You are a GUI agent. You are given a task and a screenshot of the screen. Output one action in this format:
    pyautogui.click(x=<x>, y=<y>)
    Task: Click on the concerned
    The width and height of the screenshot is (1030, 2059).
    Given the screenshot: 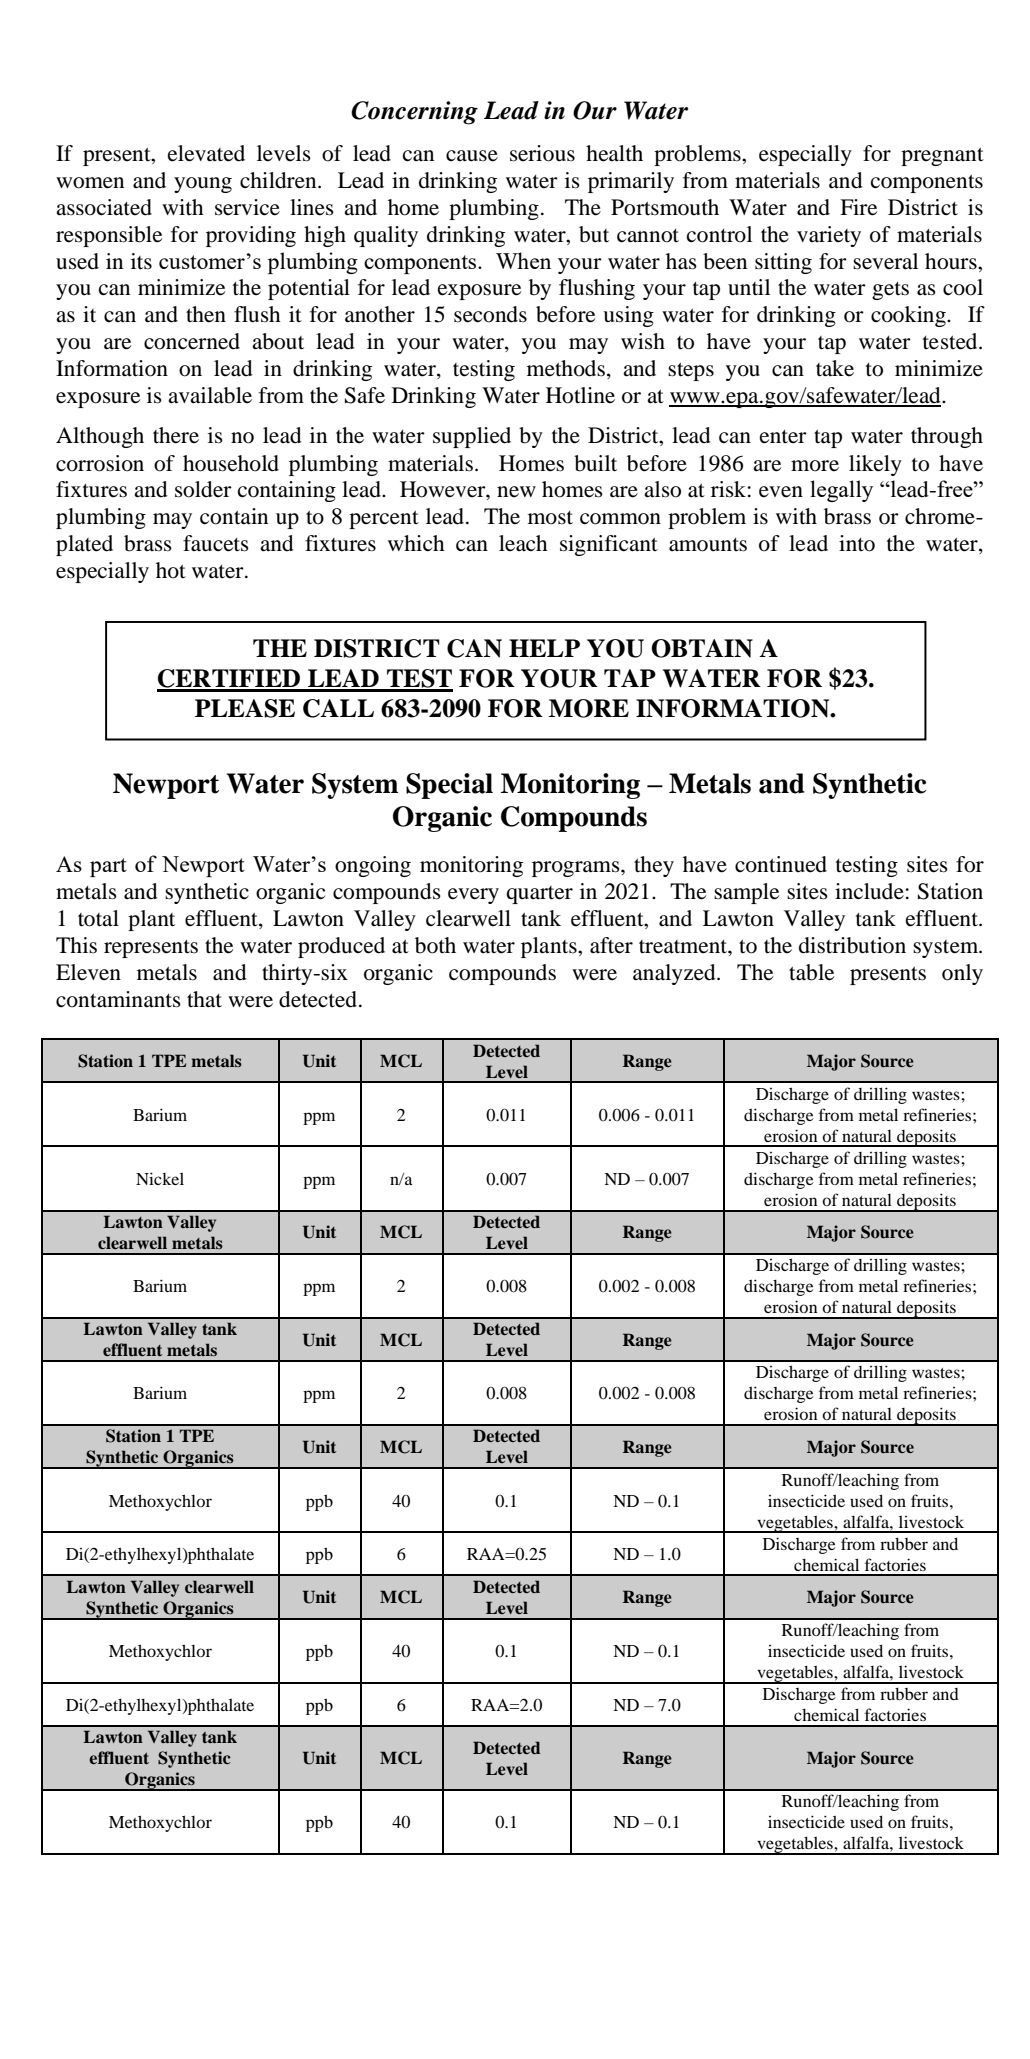 What is the action you would take?
    pyautogui.click(x=192, y=341)
